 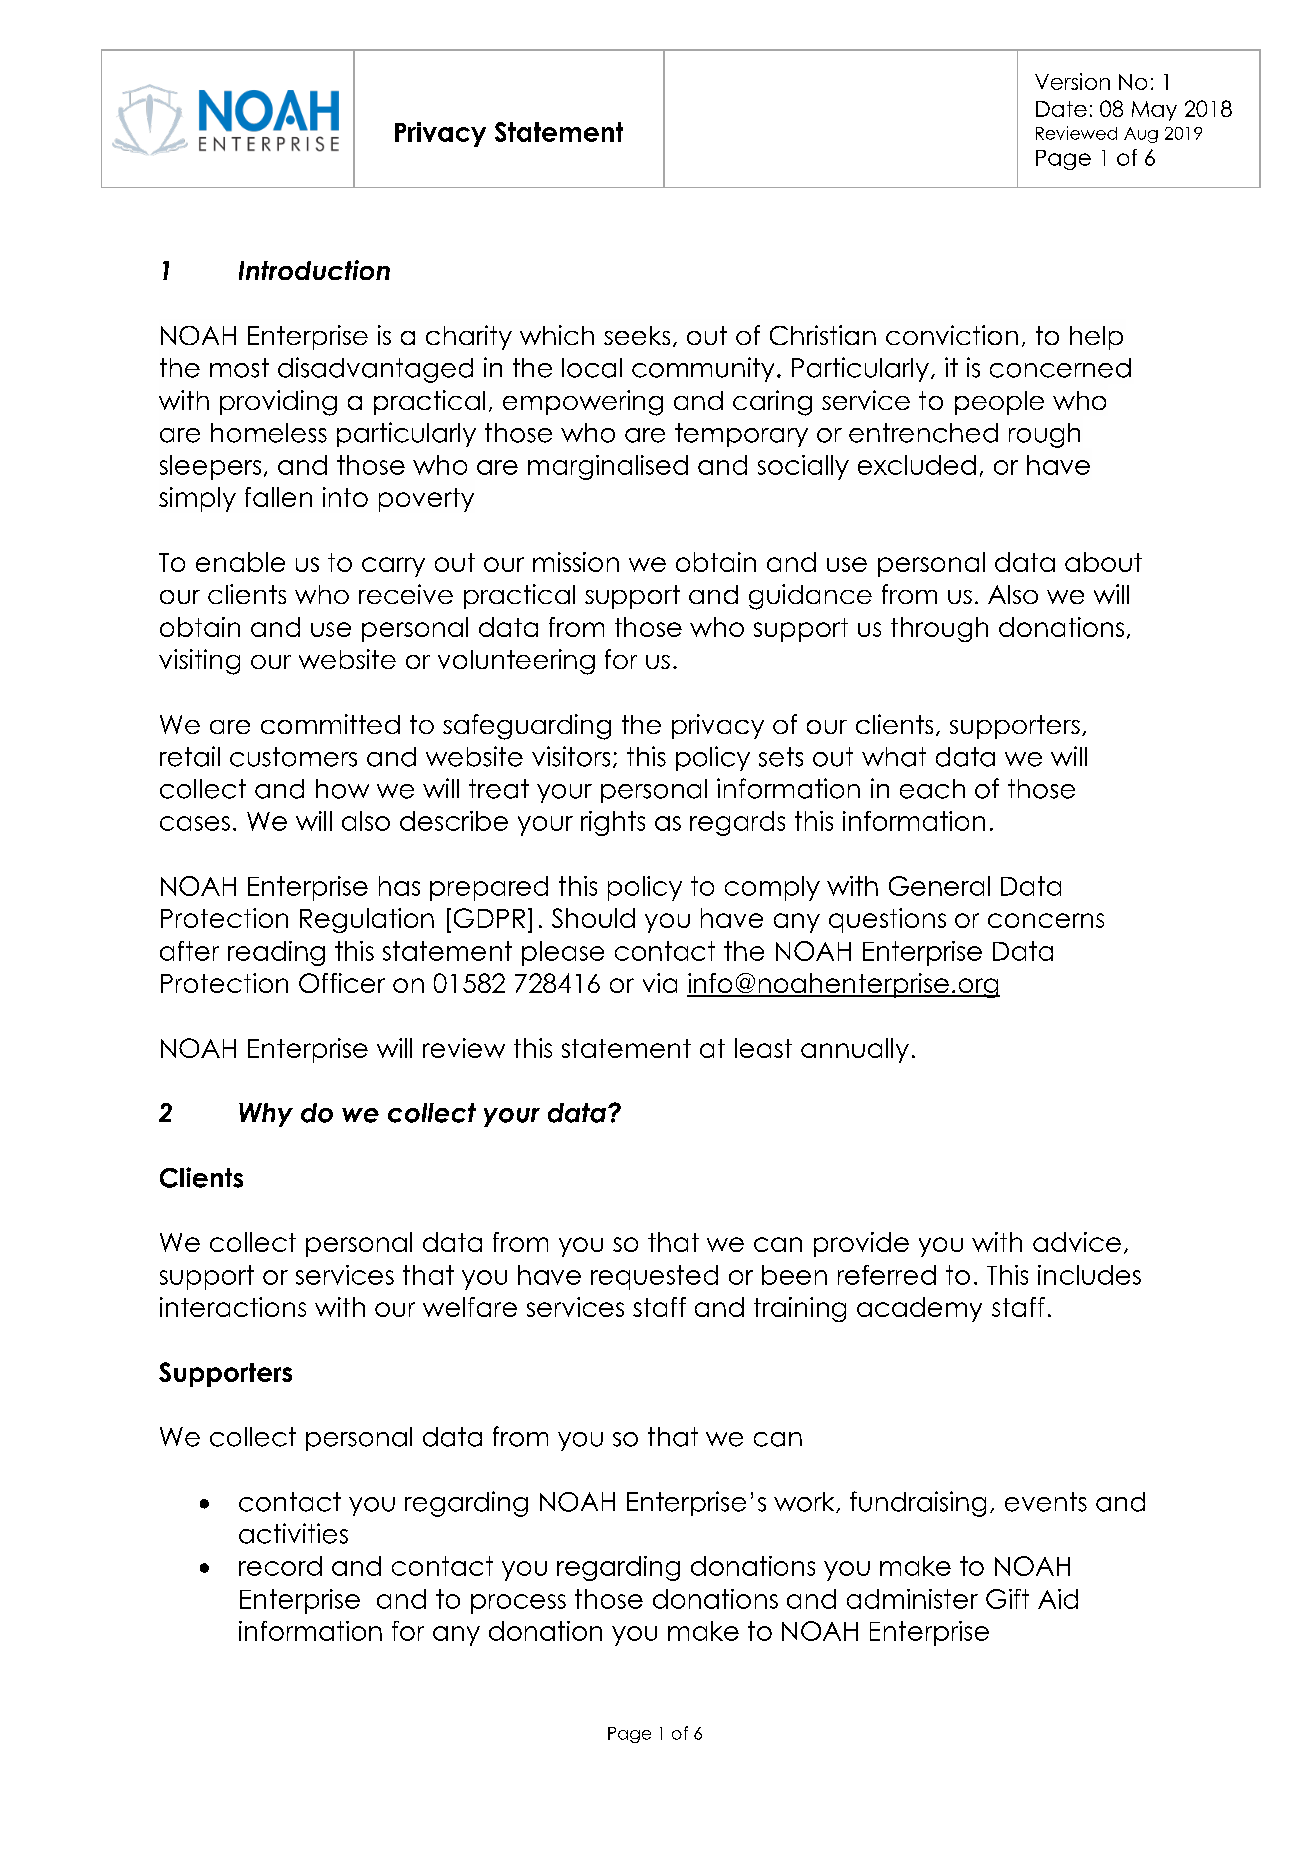 What do you see at coordinates (314, 270) in the page?
I see `Introduction` at bounding box center [314, 270].
